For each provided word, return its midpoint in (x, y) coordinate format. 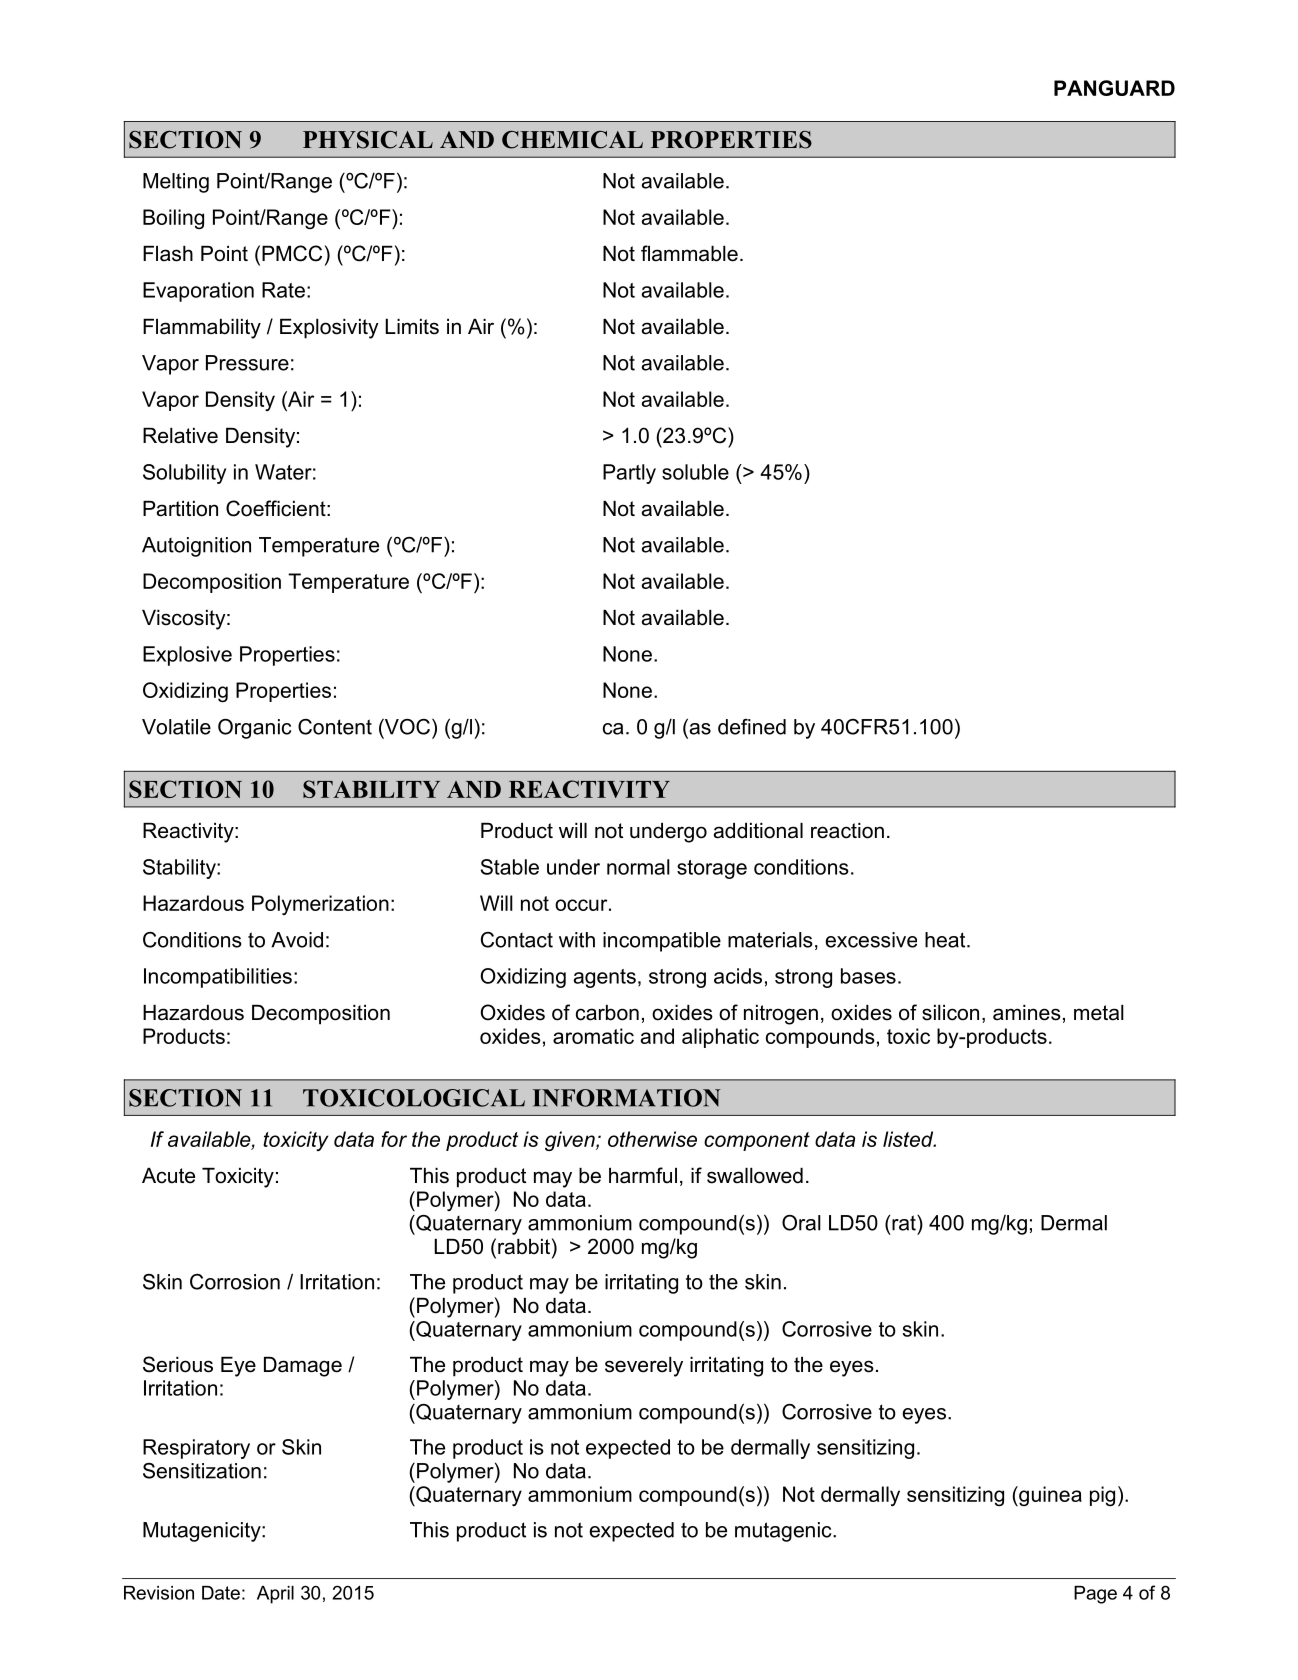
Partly (629, 474)
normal (638, 867)
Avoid (297, 940)
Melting (176, 183)
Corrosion (235, 1282)
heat (946, 940)
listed (909, 1139)
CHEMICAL (572, 140)
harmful (643, 1175)
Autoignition (196, 547)
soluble (695, 472)
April (275, 1595)
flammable (689, 253)
